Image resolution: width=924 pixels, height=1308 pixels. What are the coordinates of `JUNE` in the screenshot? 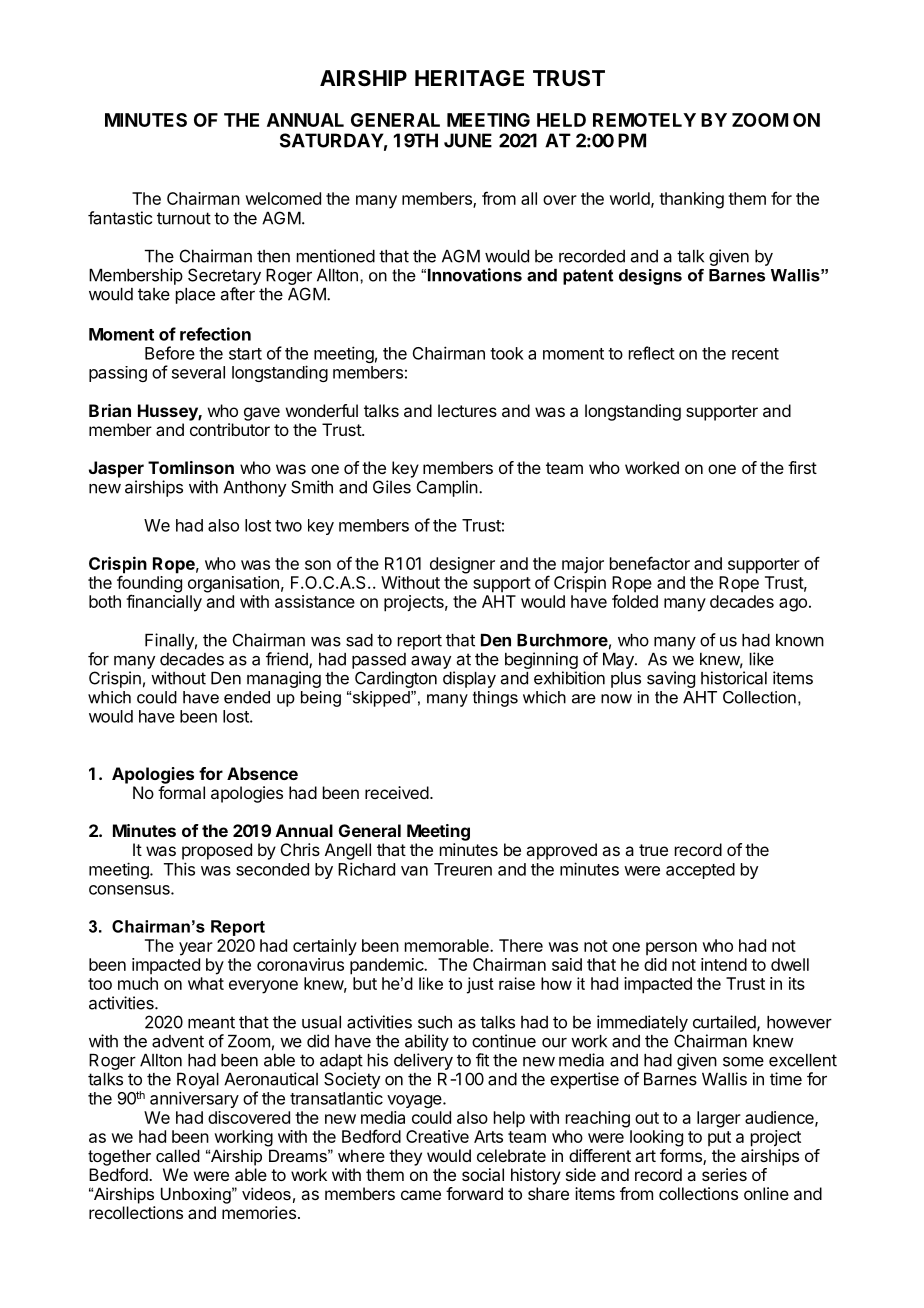 It's located at (468, 140).
